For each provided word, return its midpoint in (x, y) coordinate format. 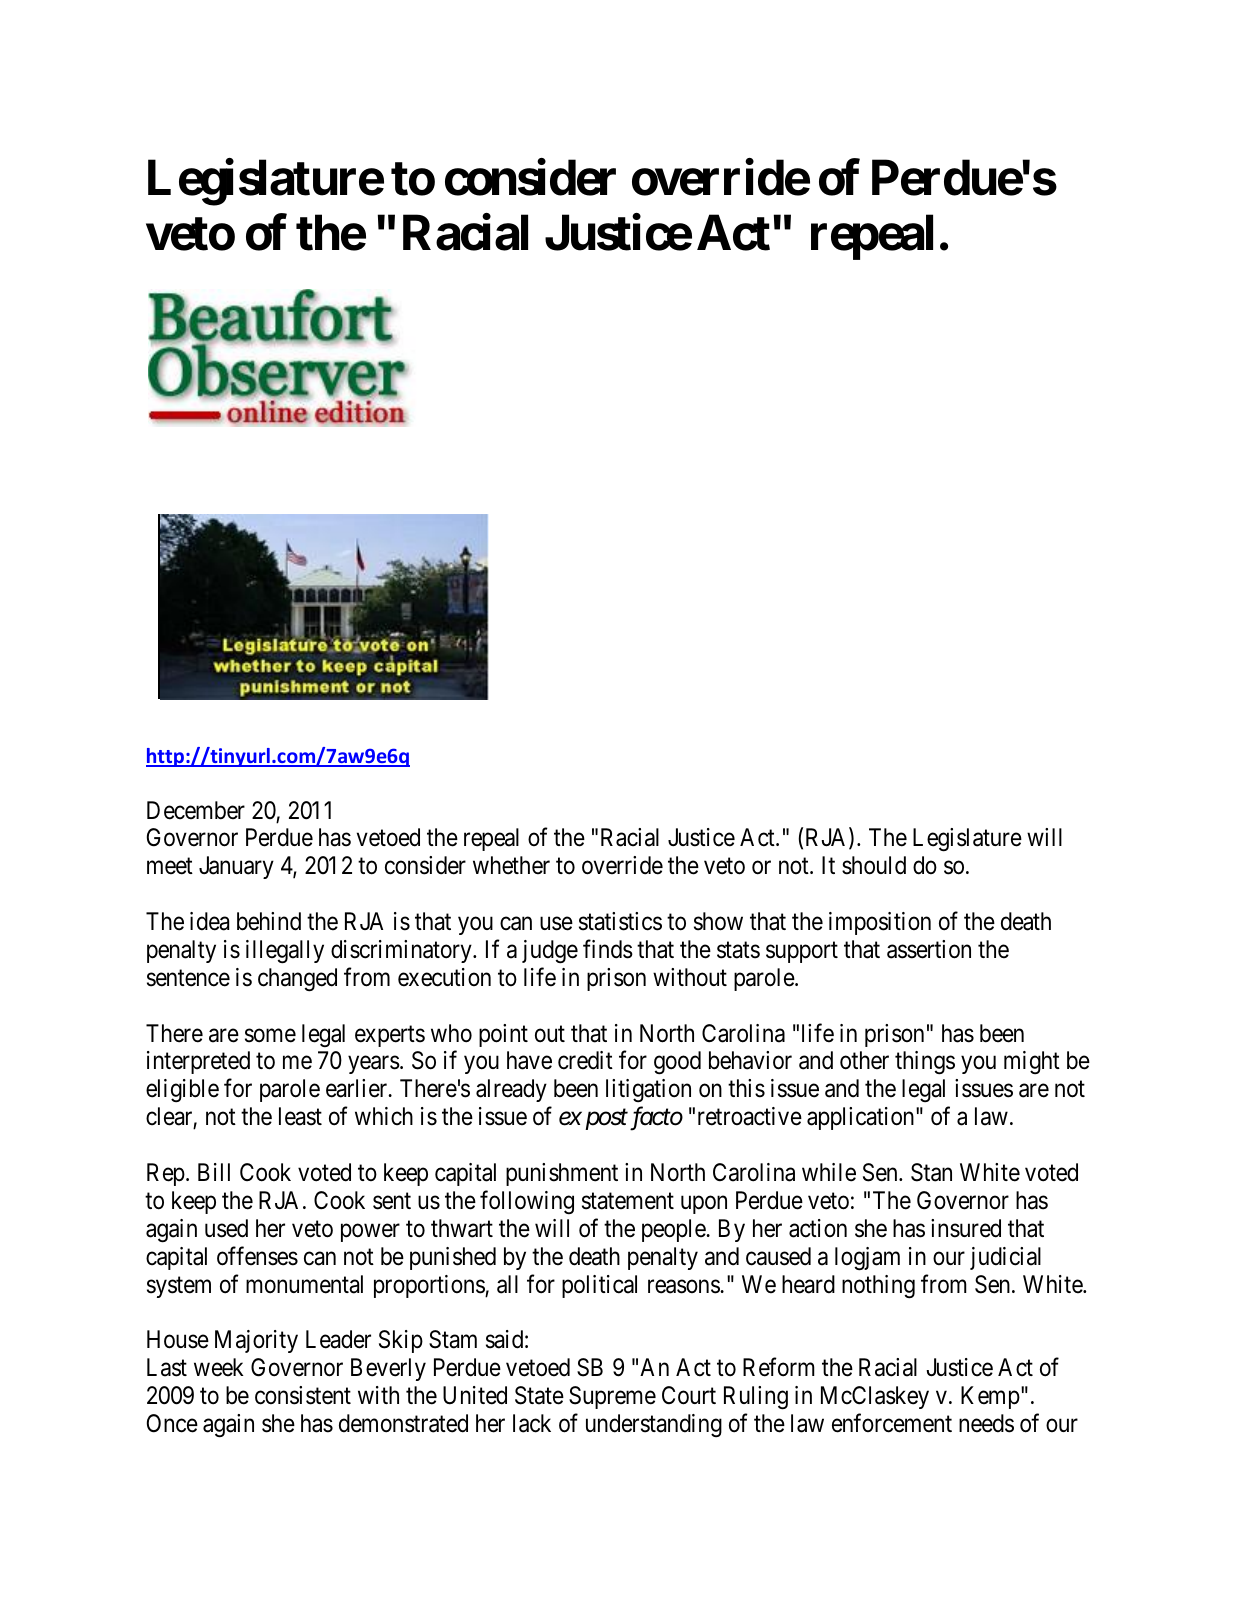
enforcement (892, 1423)
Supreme (612, 1397)
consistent (303, 1395)
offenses (257, 1256)
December (196, 810)
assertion (929, 949)
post (606, 1120)
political (599, 1286)
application (862, 1118)
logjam (867, 1259)
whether (511, 865)
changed (297, 980)
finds (608, 949)
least (300, 1116)
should (874, 865)
